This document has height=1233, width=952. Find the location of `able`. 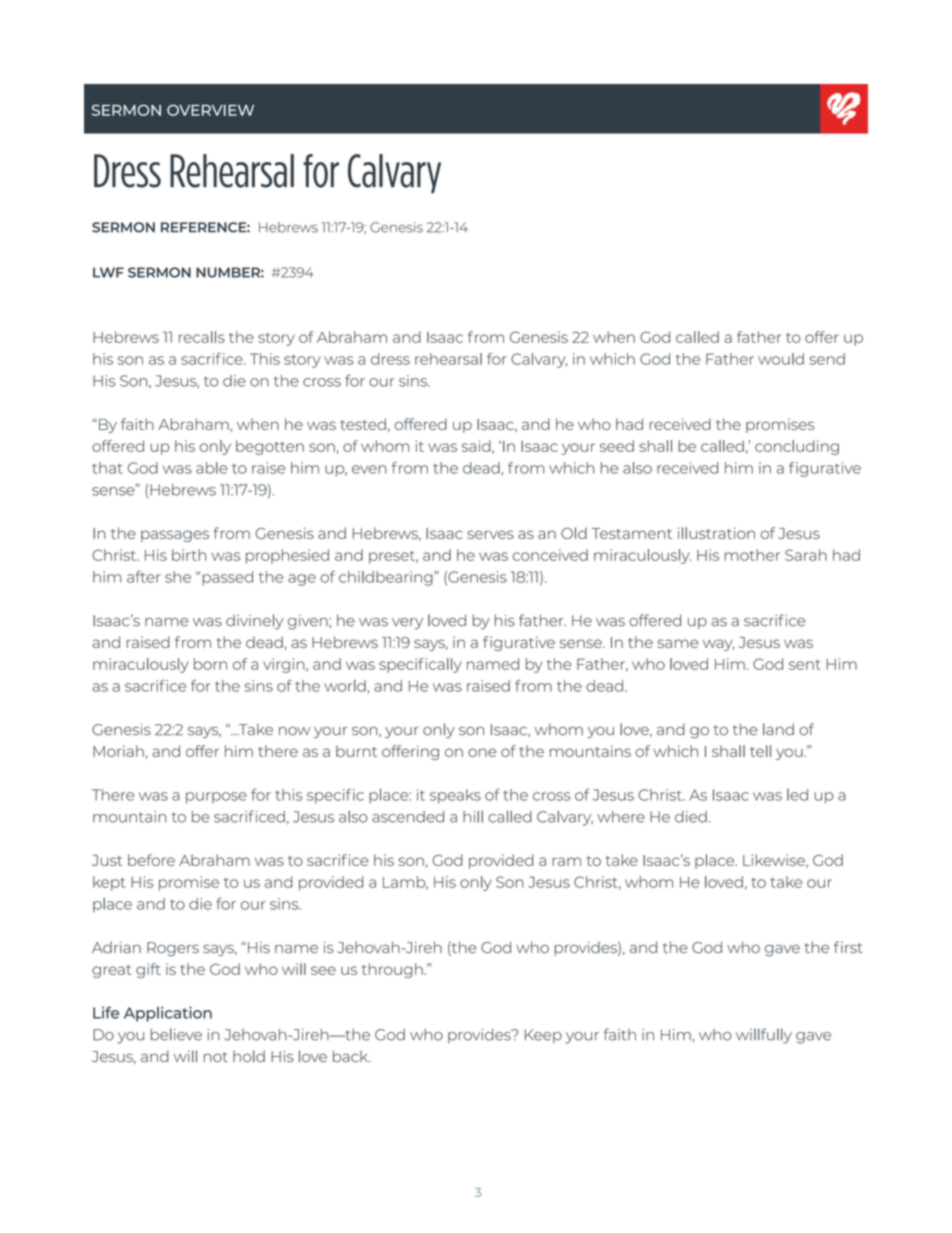

able is located at coordinates (212, 468).
